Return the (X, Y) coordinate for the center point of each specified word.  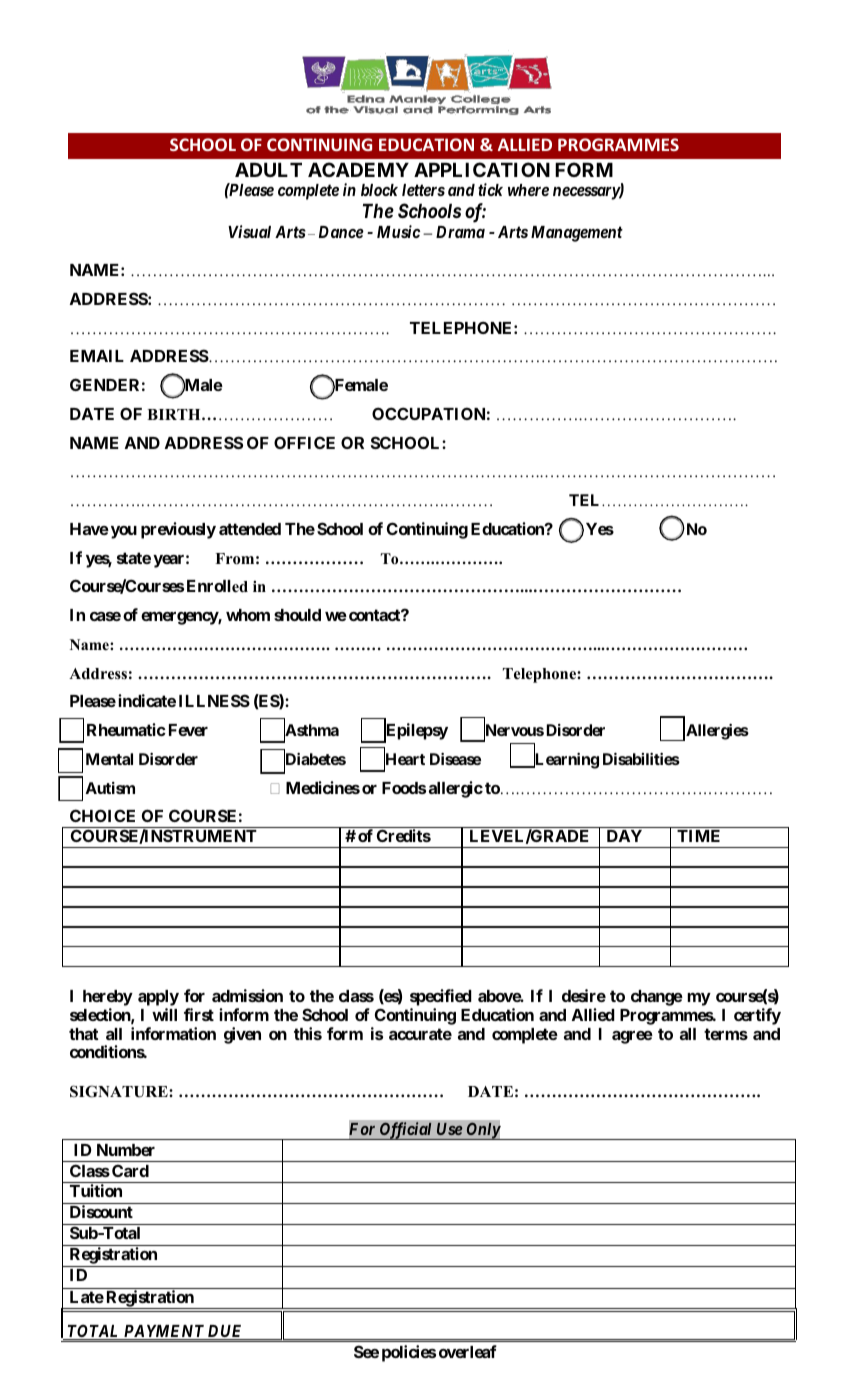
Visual (249, 231)
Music (398, 231)
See (366, 1351)
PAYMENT (163, 1332)
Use (449, 1129)
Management (577, 234)
